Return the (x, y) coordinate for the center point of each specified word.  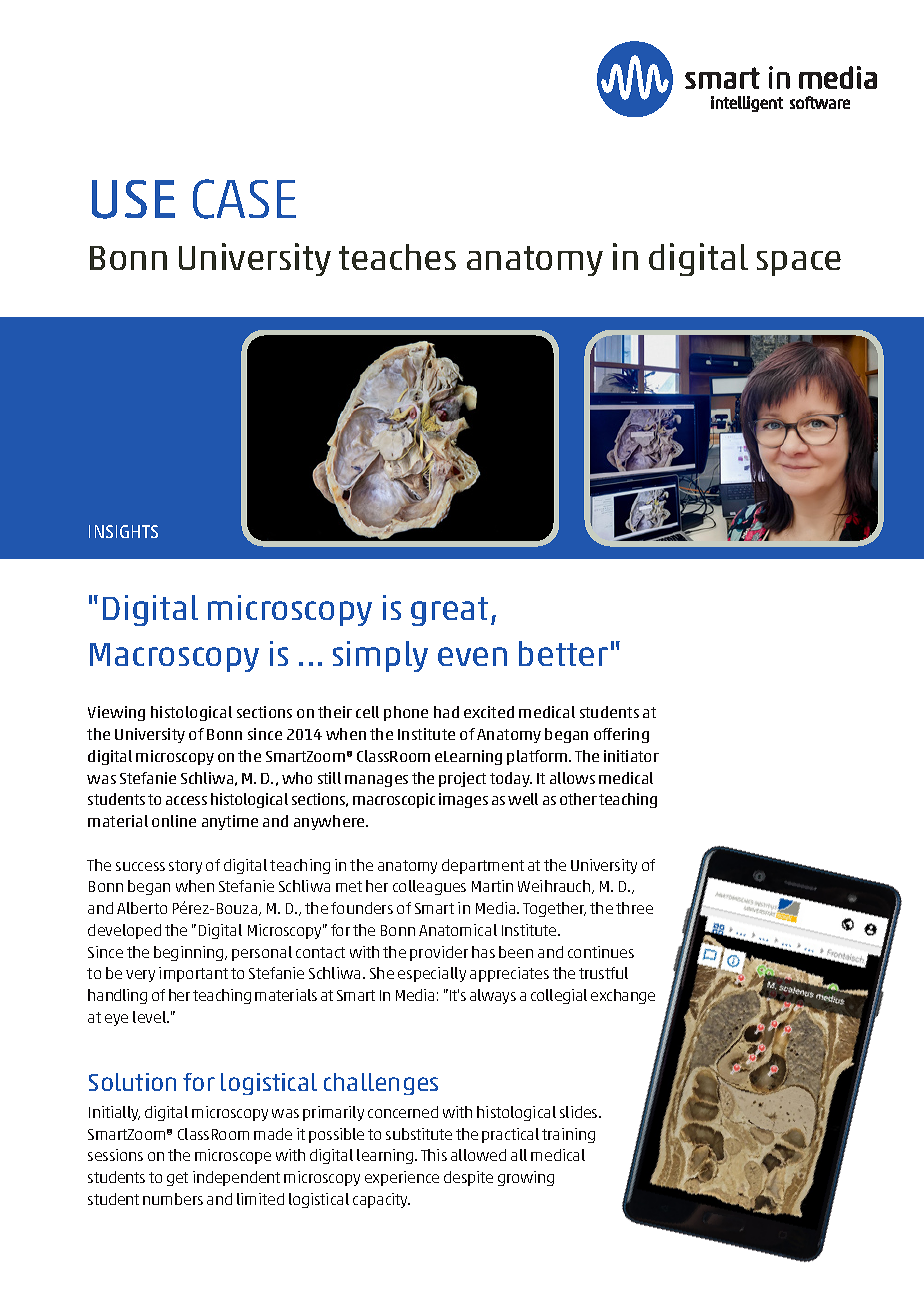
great (449, 611)
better (563, 653)
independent (236, 1178)
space (799, 263)
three (634, 908)
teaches (397, 257)
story (185, 867)
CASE (244, 199)
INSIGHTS (123, 531)
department (483, 866)
